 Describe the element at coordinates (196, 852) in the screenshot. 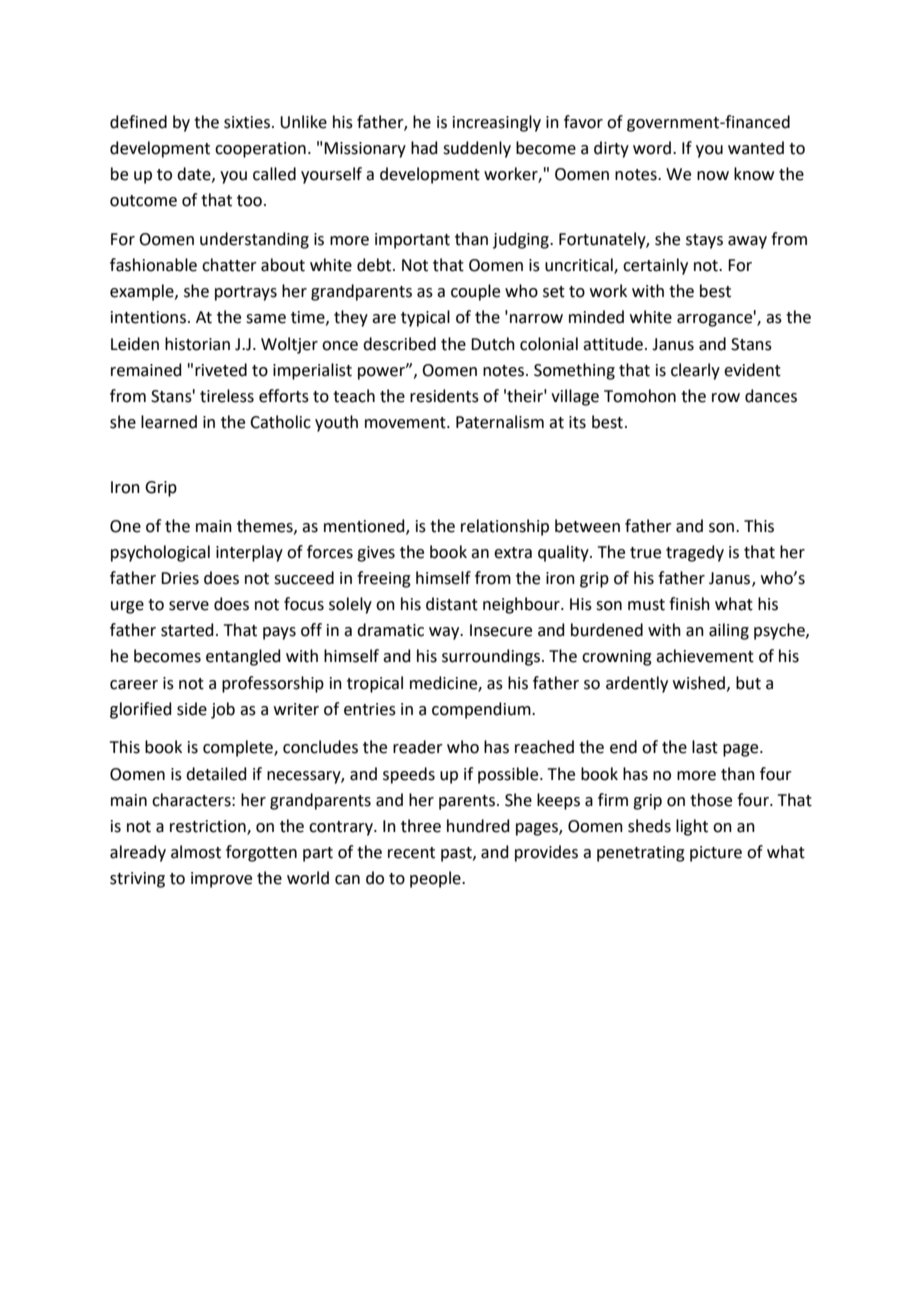

I see `almost` at that location.
